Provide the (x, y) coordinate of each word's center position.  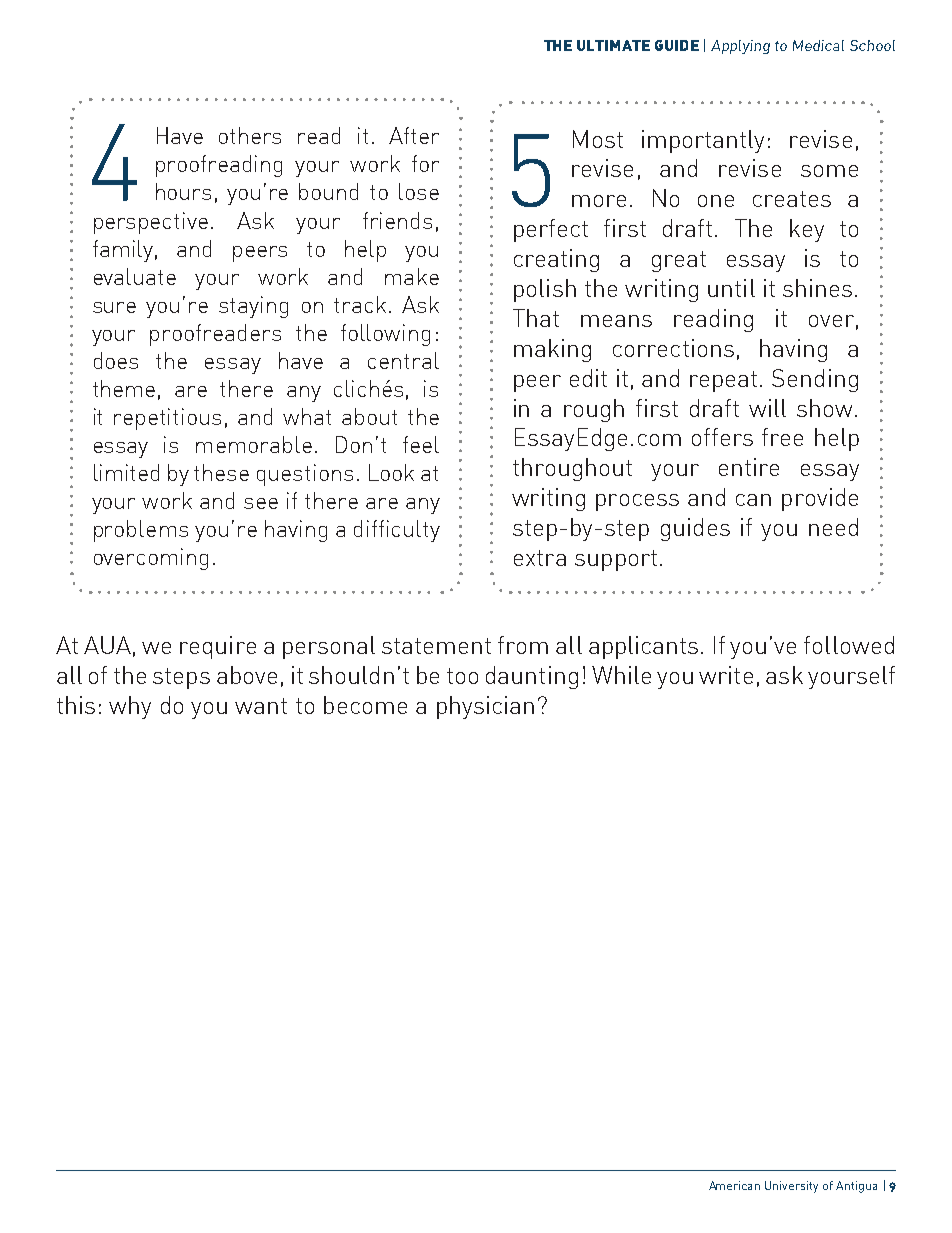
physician (485, 707)
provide (820, 499)
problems (141, 531)
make (412, 276)
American (734, 1185)
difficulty (397, 531)
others (250, 135)
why (130, 707)
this (76, 705)
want (261, 706)
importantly (703, 141)
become (365, 705)
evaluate (135, 276)
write (726, 675)
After (414, 135)
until (731, 288)
